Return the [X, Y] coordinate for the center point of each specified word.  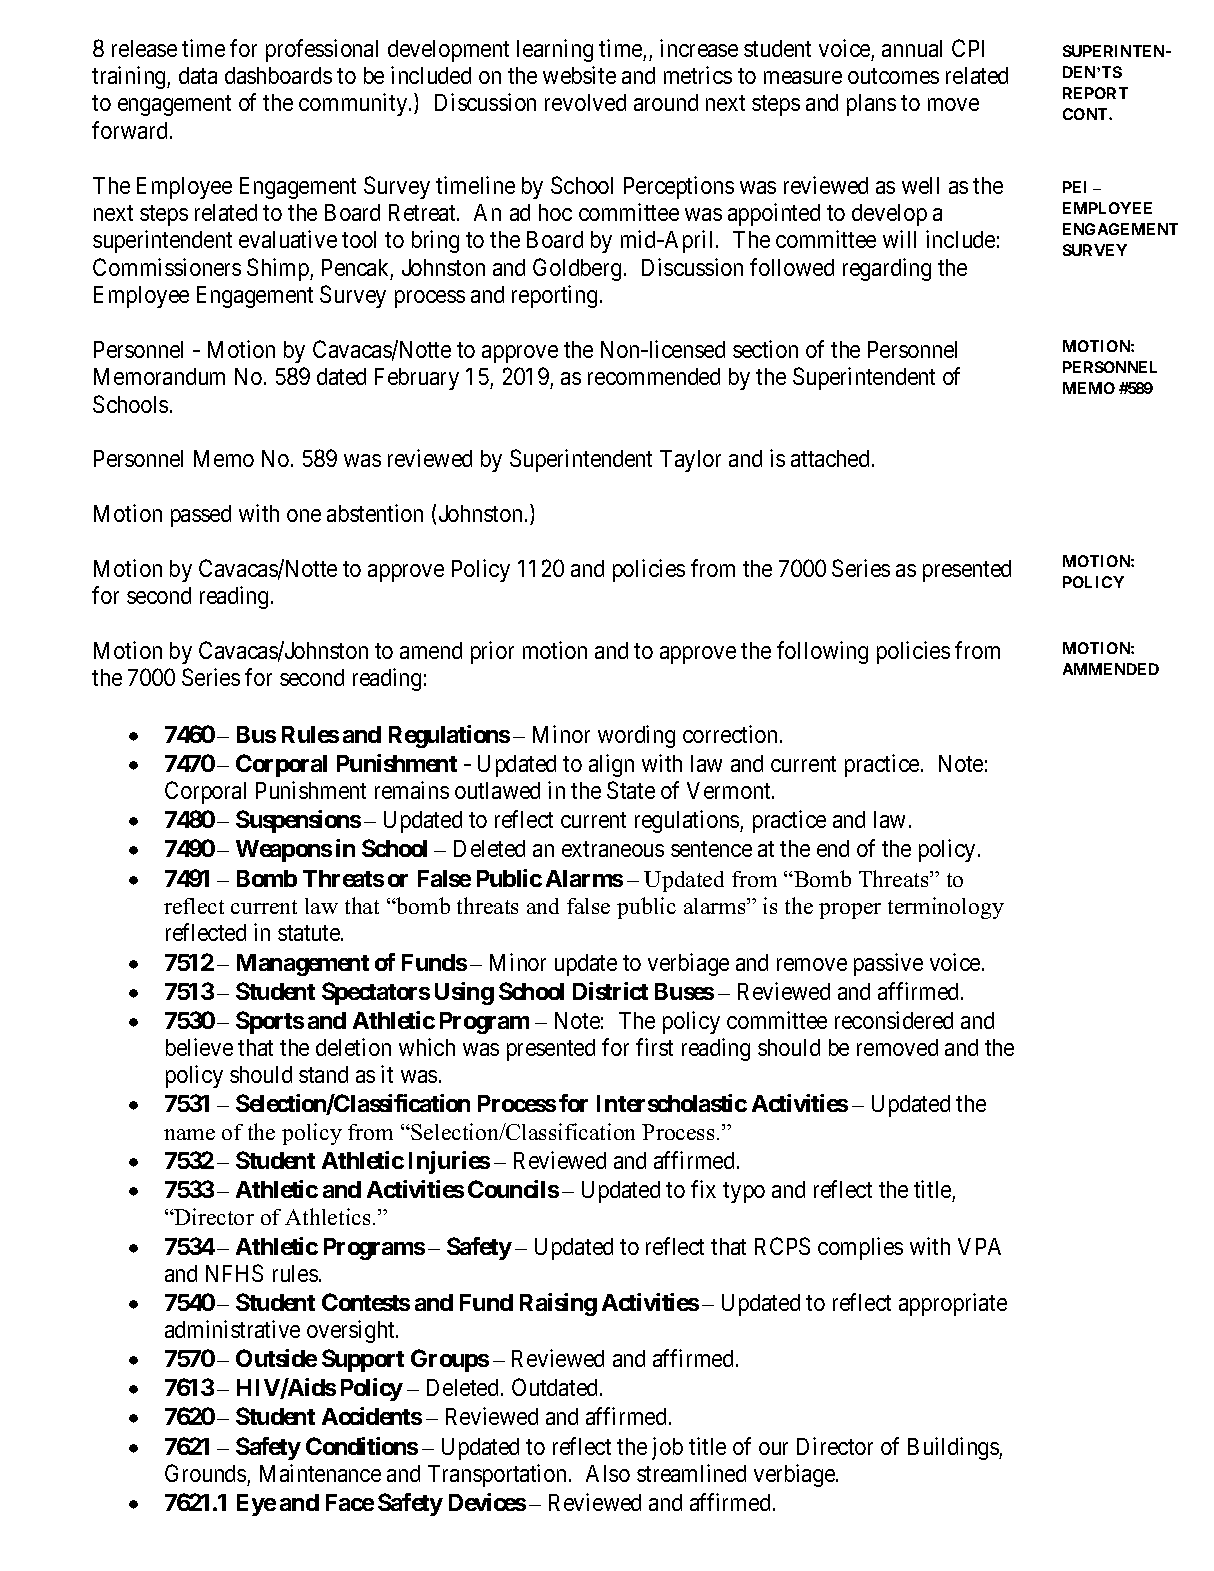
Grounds [205, 1473]
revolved [585, 102]
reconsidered [894, 1020]
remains [412, 790]
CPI [968, 48]
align [611, 765]
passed [201, 516]
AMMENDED [1111, 669]
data [198, 75]
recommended [654, 376]
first [654, 1047]
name [189, 1134]
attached [830, 458]
